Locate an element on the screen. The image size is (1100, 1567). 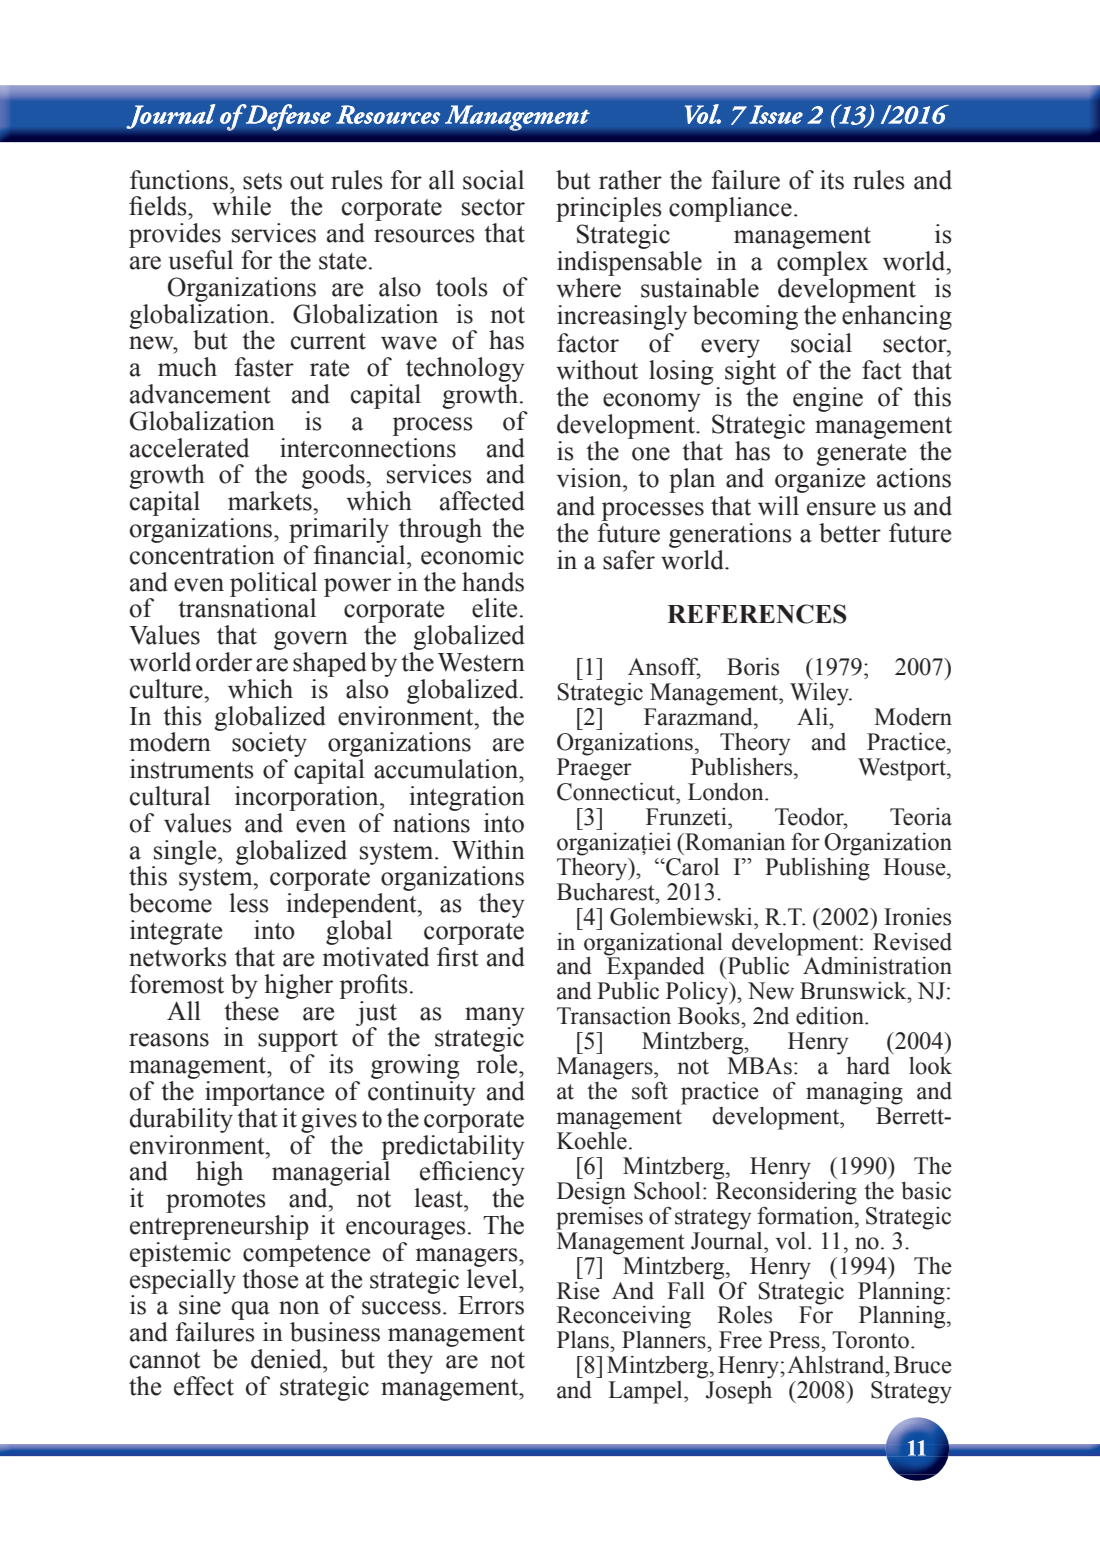
while is located at coordinates (241, 206).
